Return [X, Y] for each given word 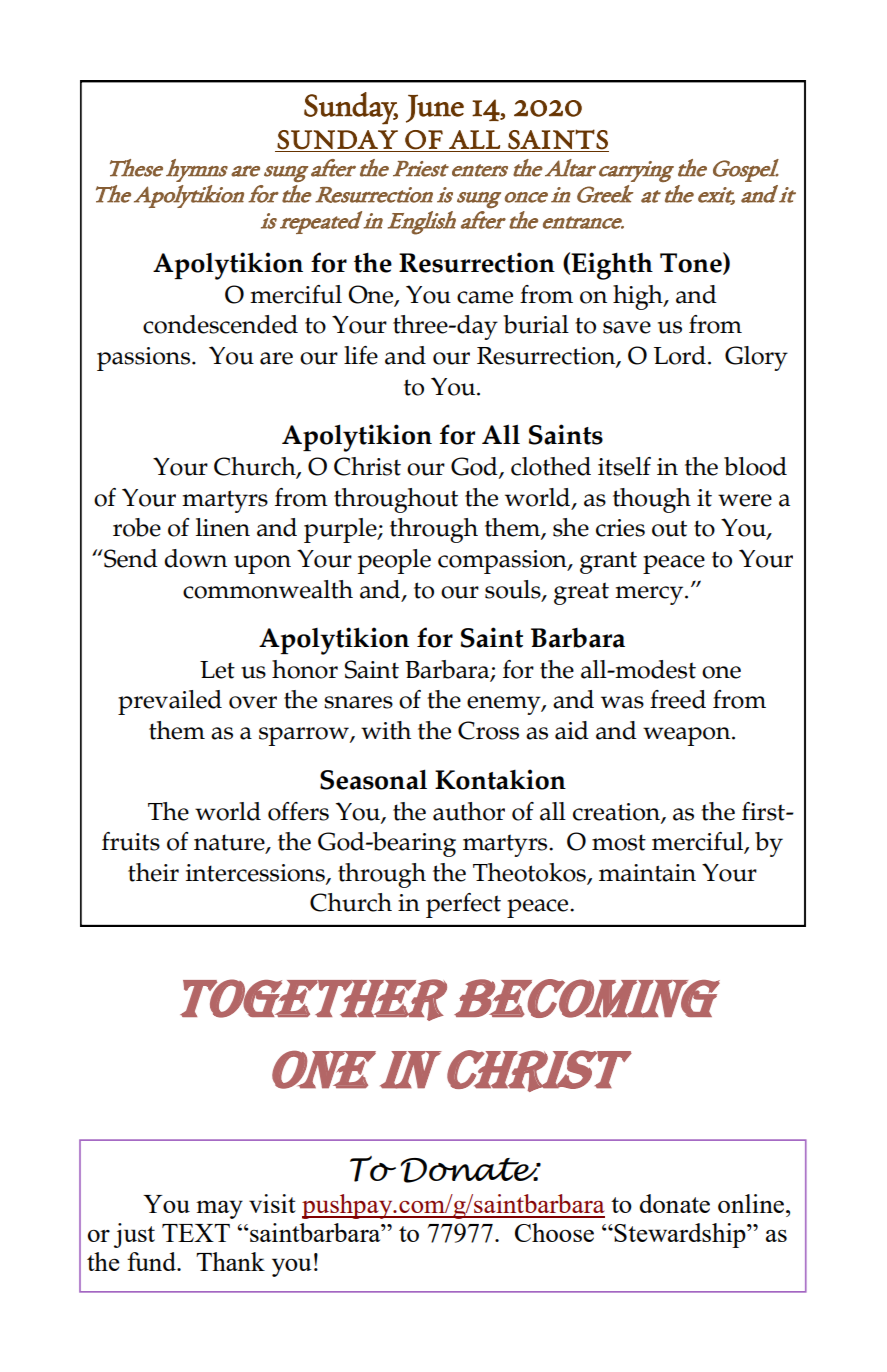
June [435, 109]
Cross [488, 730]
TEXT [196, 1233]
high [639, 297]
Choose [554, 1232]
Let [217, 670]
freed [678, 699]
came [485, 297]
